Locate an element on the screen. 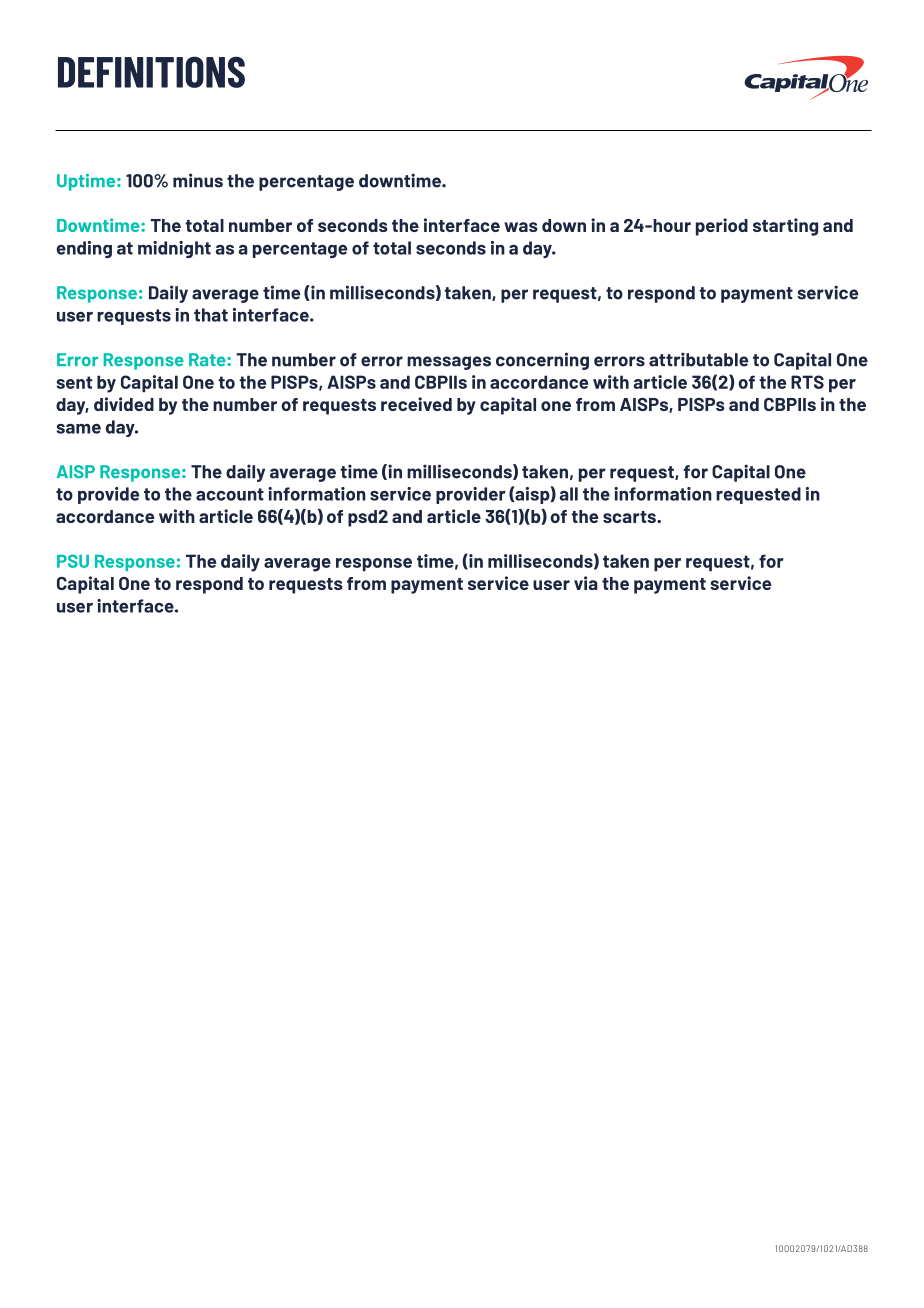 This screenshot has width=924, height=1308. attributable is located at coordinates (699, 359).
